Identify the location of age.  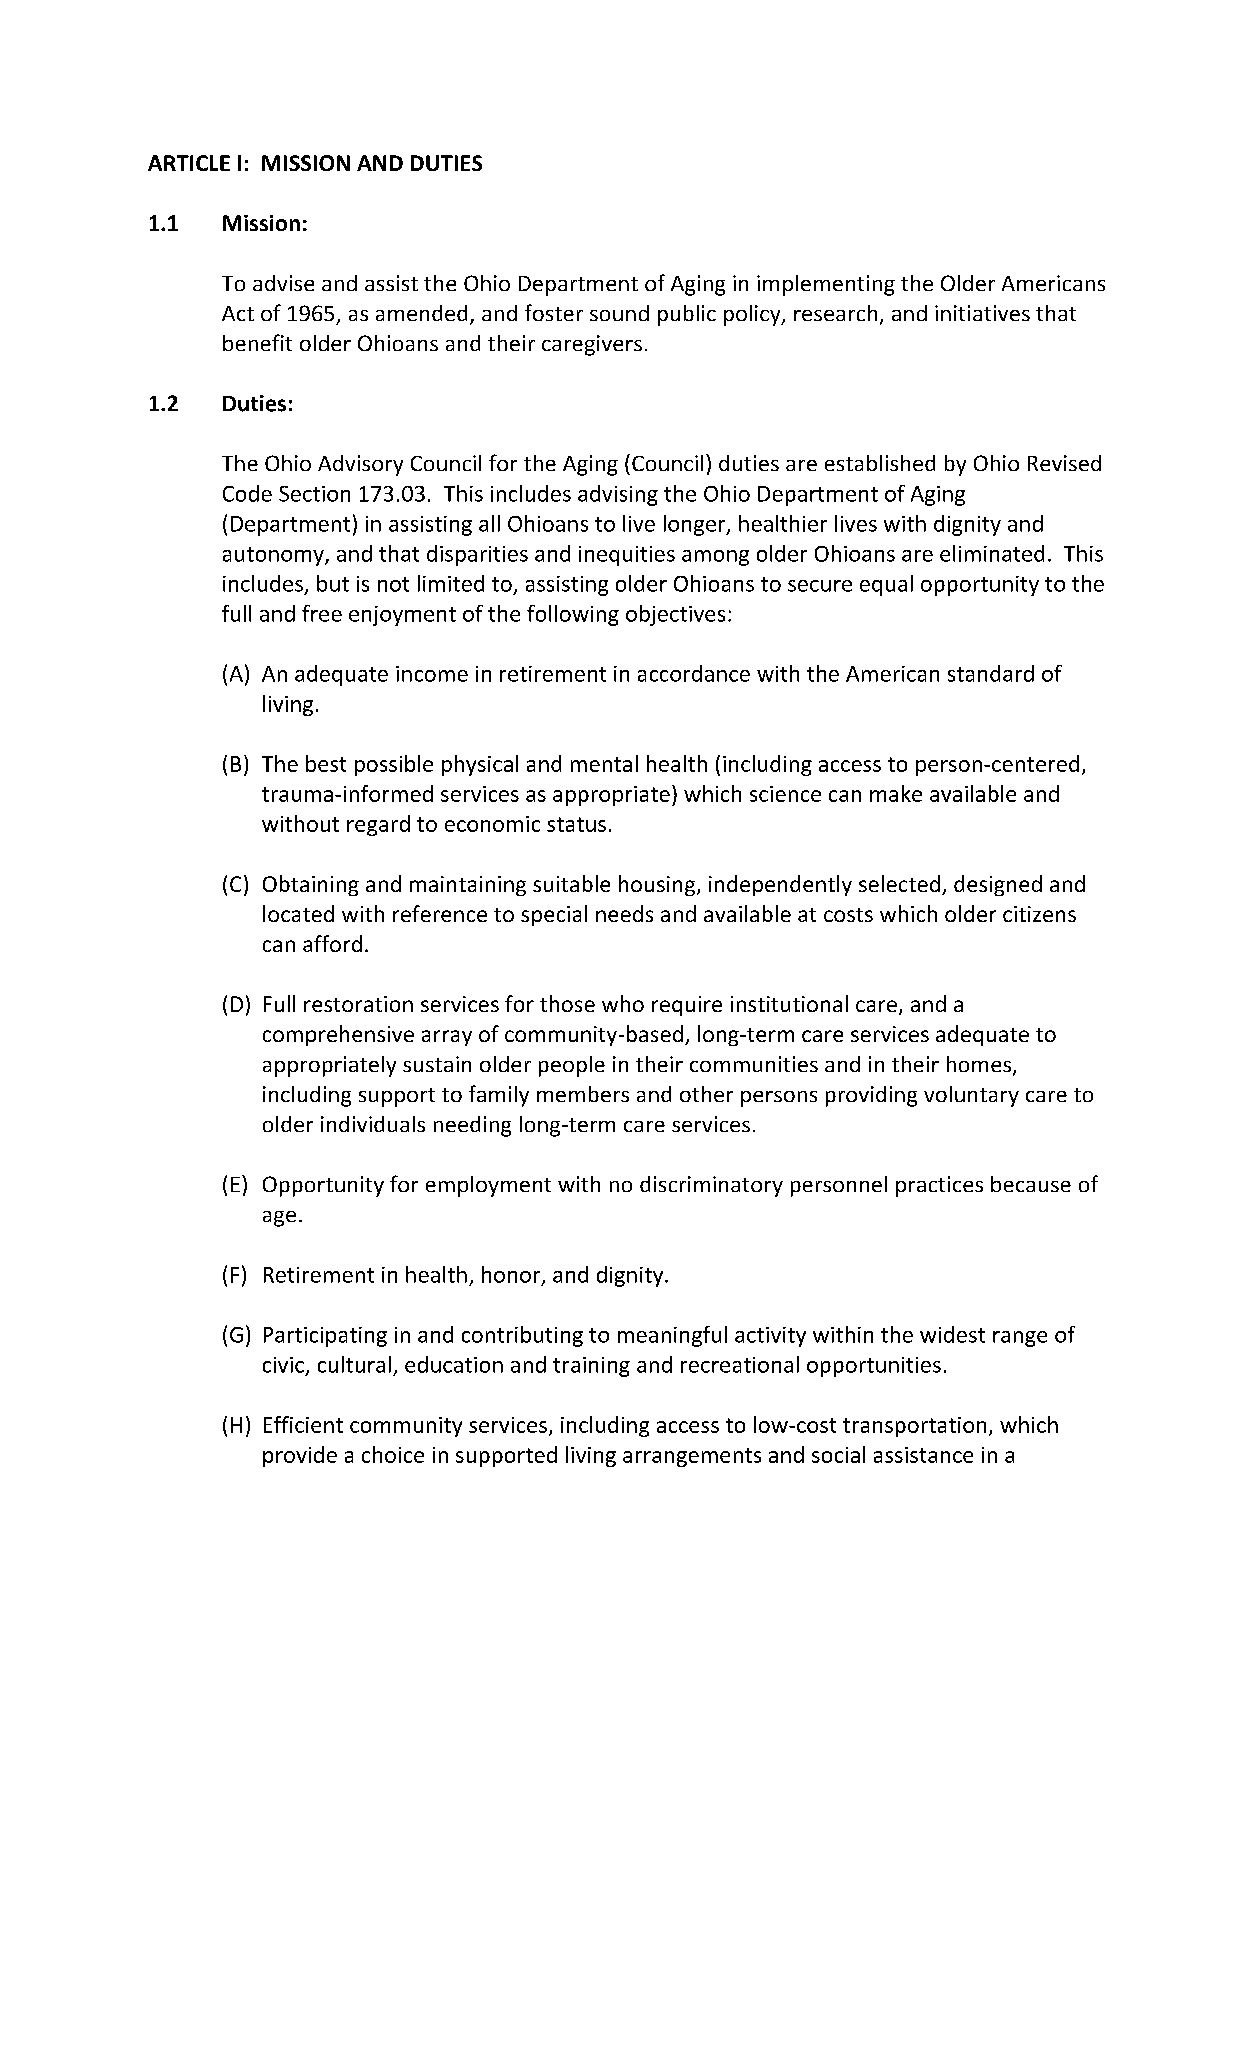
(279, 1219).
